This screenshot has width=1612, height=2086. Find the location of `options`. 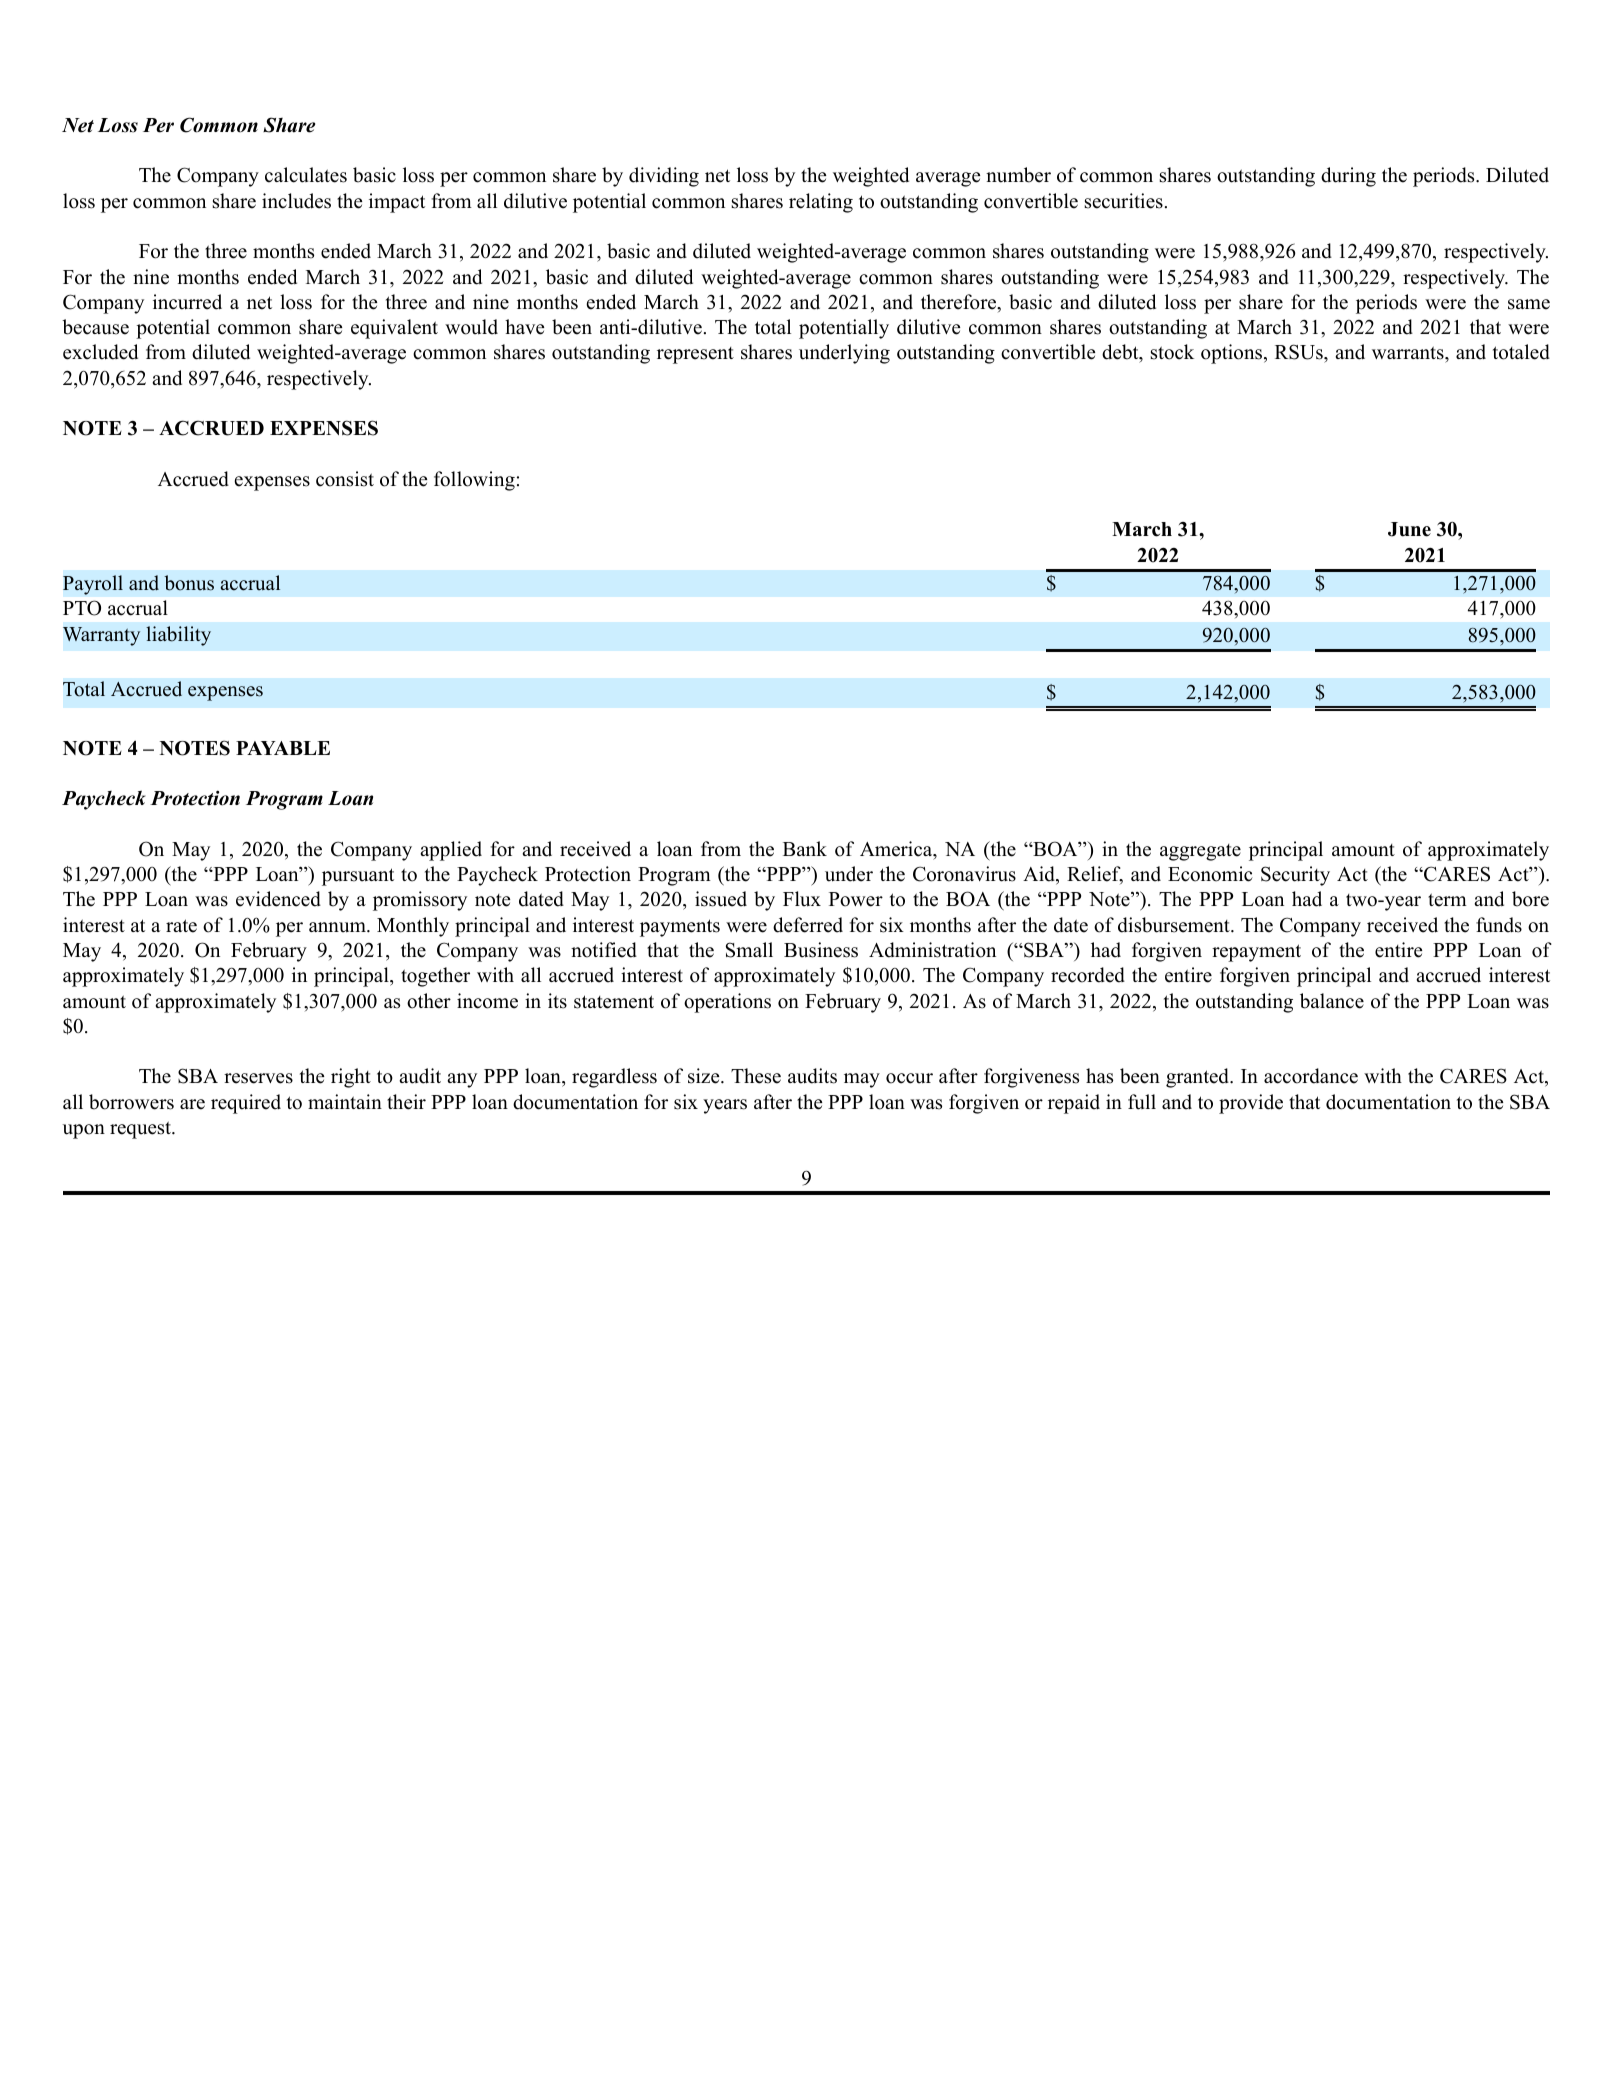

options is located at coordinates (1231, 354).
